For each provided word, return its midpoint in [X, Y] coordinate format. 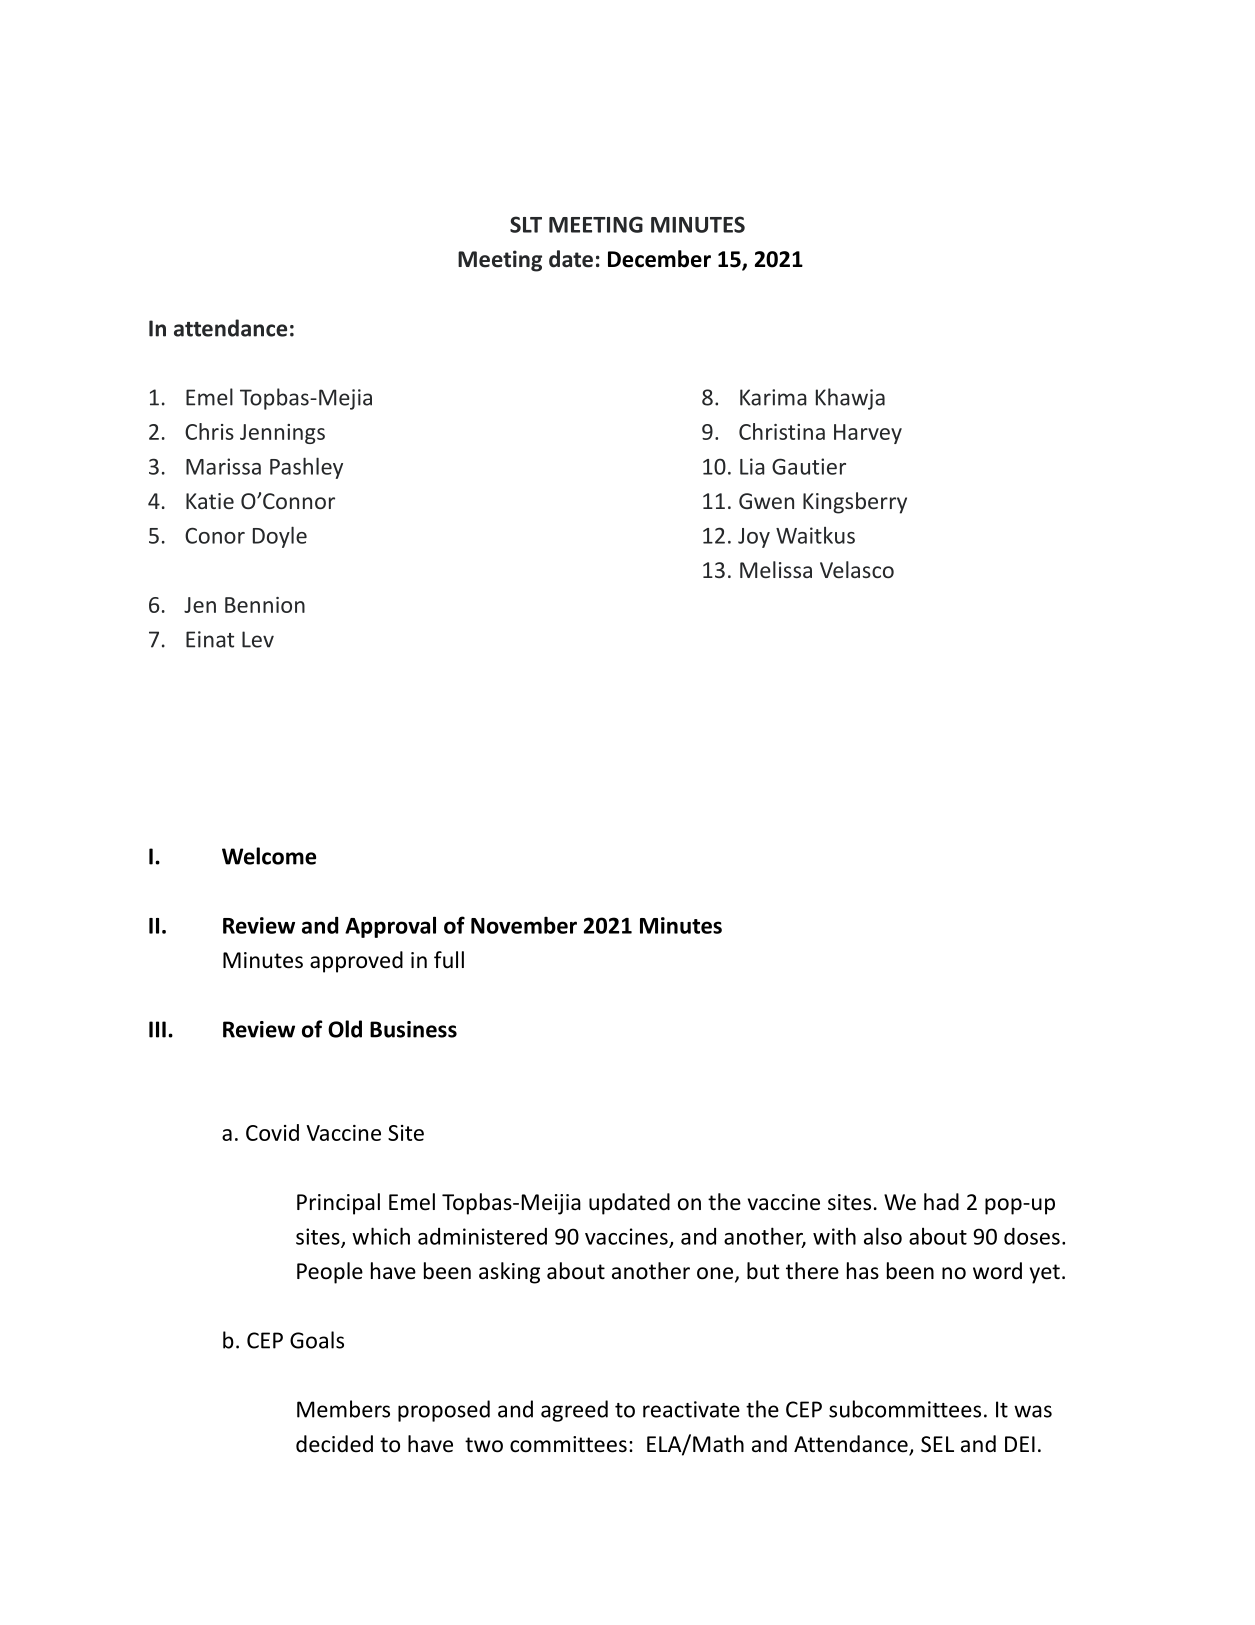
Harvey [868, 434]
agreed [574, 1411]
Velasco [857, 569]
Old [345, 1029]
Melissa [776, 569]
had [941, 1202]
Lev [258, 639]
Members [343, 1409]
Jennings [282, 434]
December [659, 259]
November [524, 925]
